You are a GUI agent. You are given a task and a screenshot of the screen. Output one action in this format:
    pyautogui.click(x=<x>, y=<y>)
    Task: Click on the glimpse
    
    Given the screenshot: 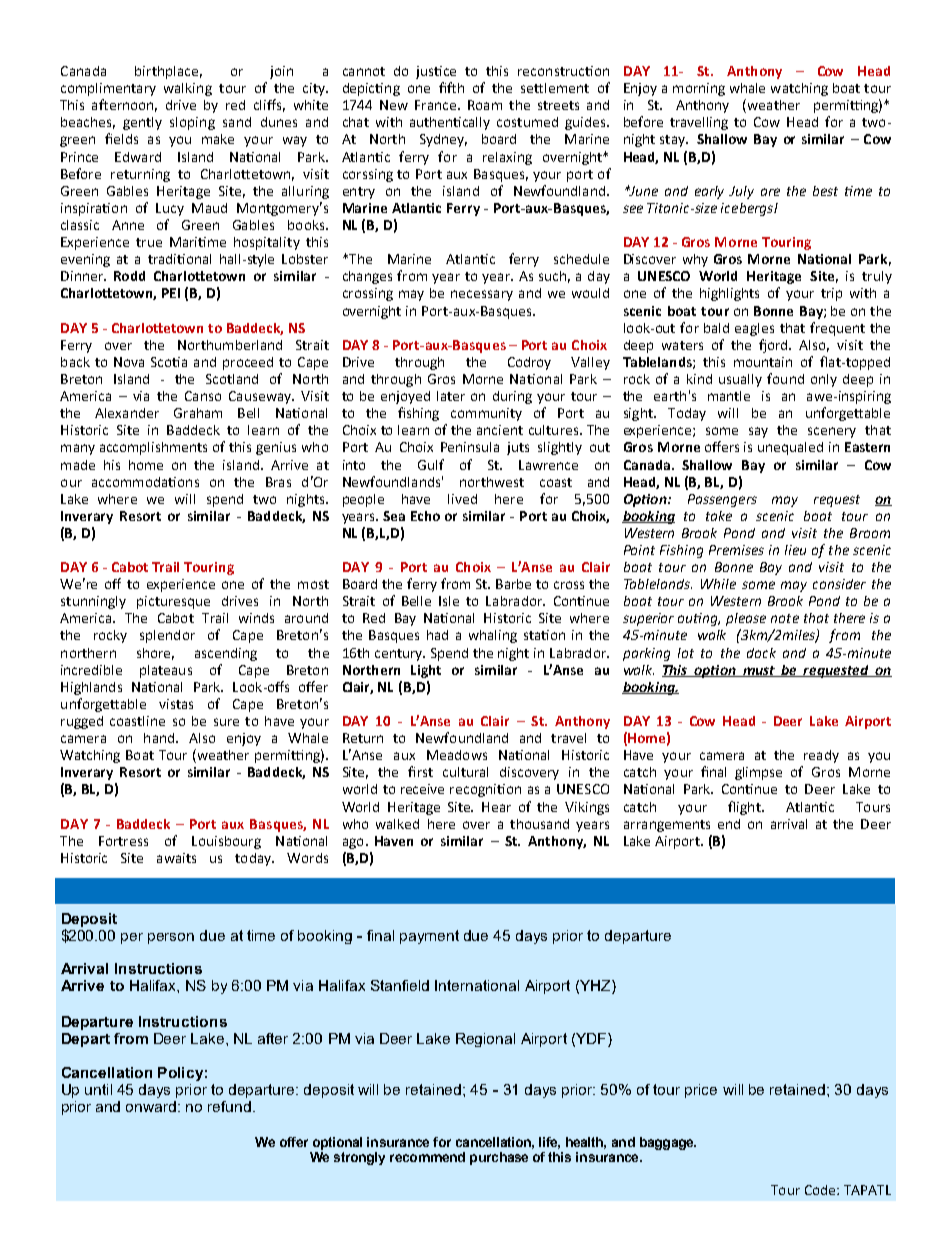 What is the action you would take?
    pyautogui.click(x=758, y=773)
